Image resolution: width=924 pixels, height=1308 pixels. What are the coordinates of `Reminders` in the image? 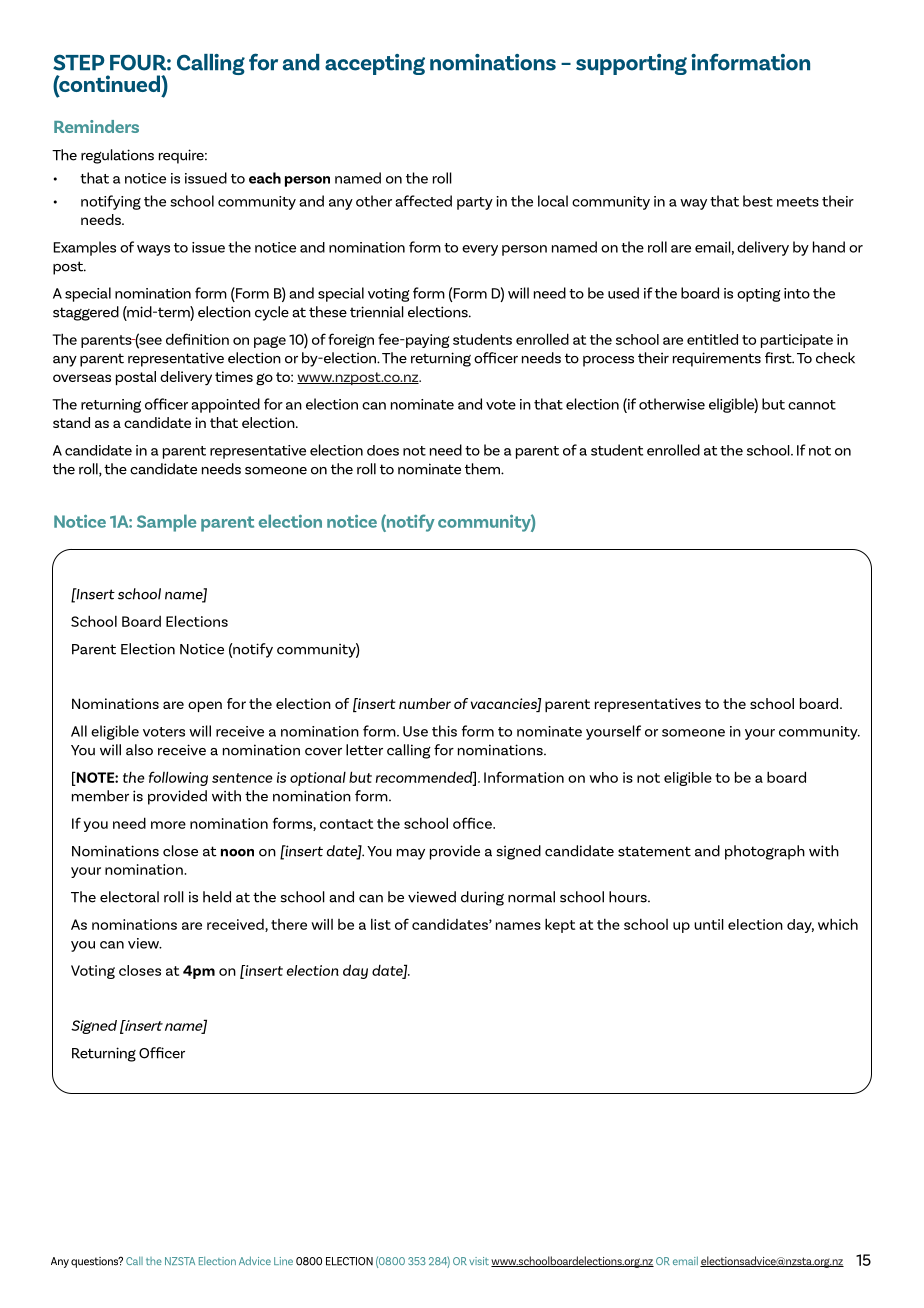 It's located at (96, 126).
